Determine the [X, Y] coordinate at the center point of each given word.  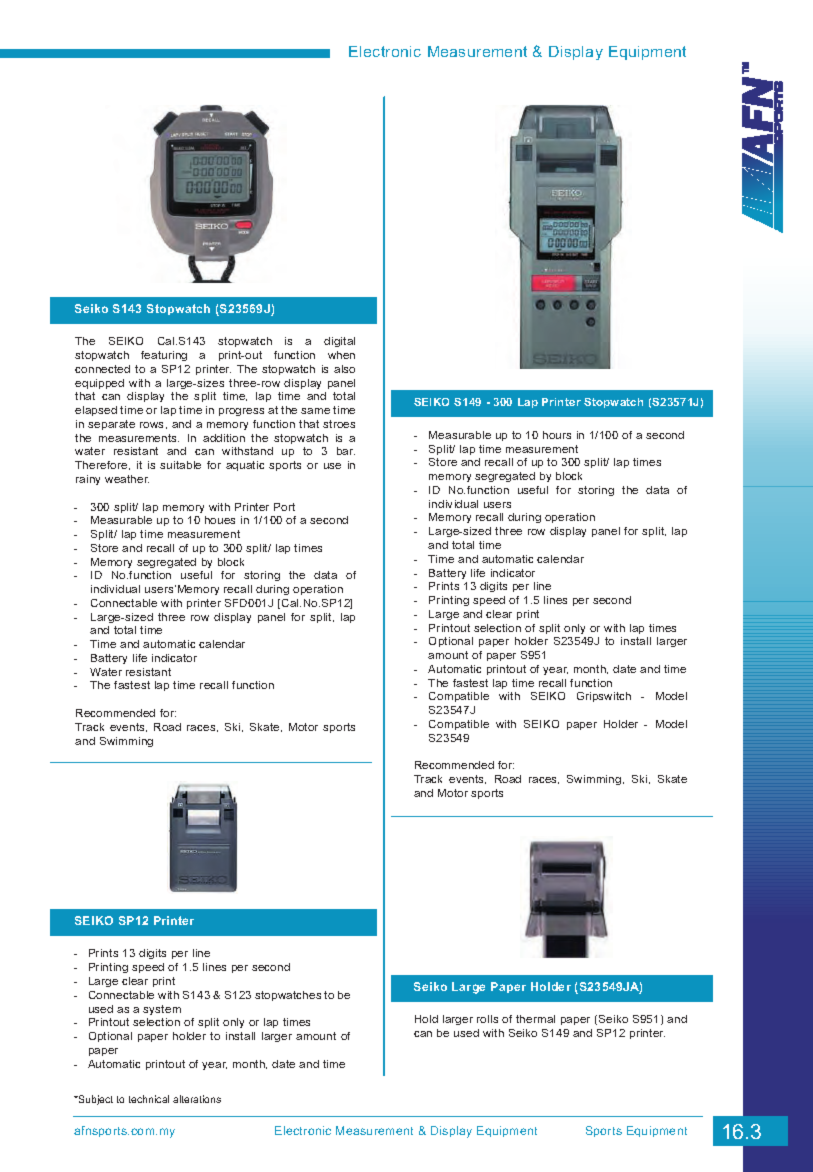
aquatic [245, 466]
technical [149, 1099]
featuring [164, 356]
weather [127, 479]
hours [557, 435]
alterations [197, 1099]
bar [346, 451]
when [341, 355]
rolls [487, 1019]
